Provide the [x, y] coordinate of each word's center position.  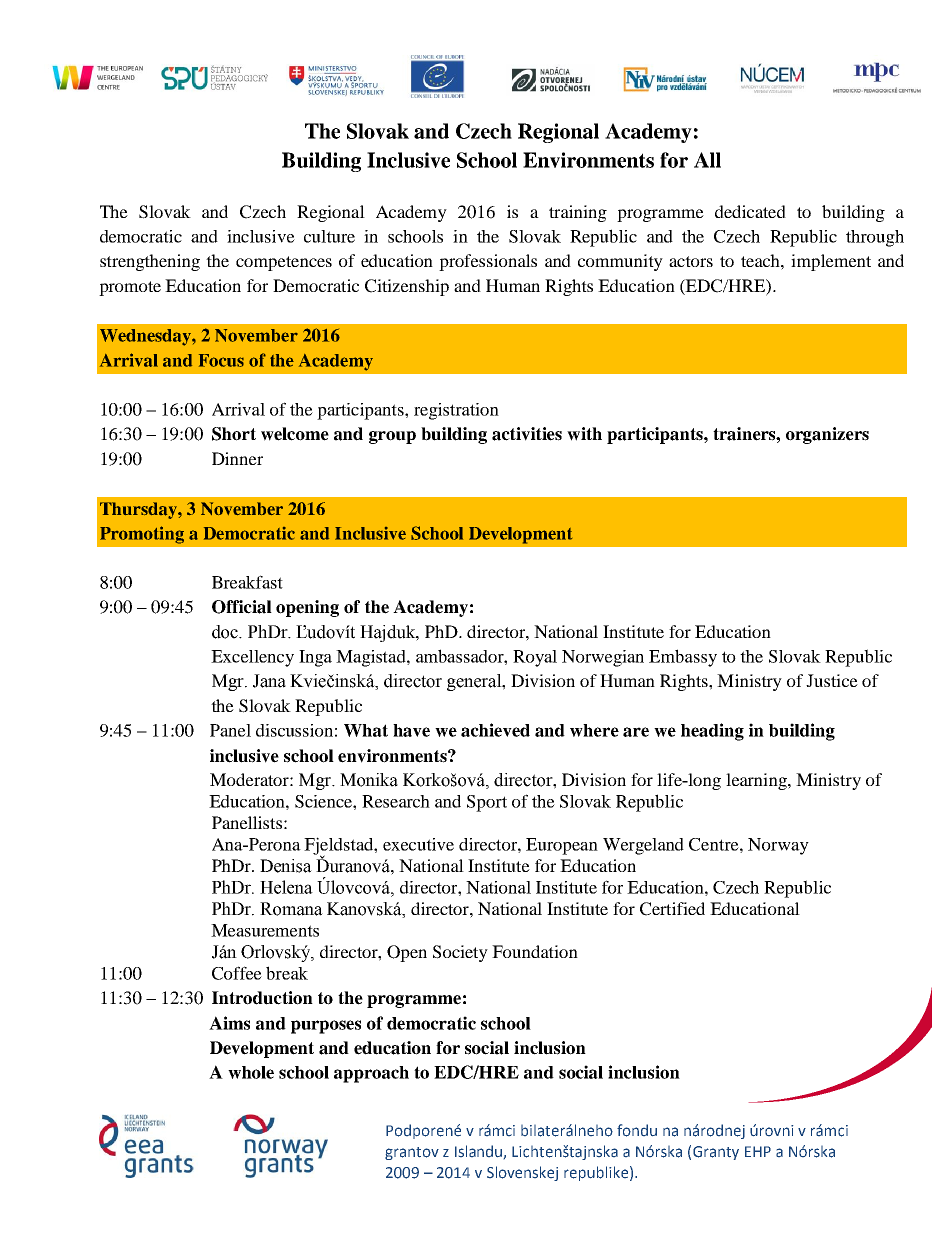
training [578, 213]
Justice [832, 680]
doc [226, 632]
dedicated [750, 211]
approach [371, 1074]
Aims [229, 1023]
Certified [672, 909]
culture [329, 236]
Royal [535, 658]
